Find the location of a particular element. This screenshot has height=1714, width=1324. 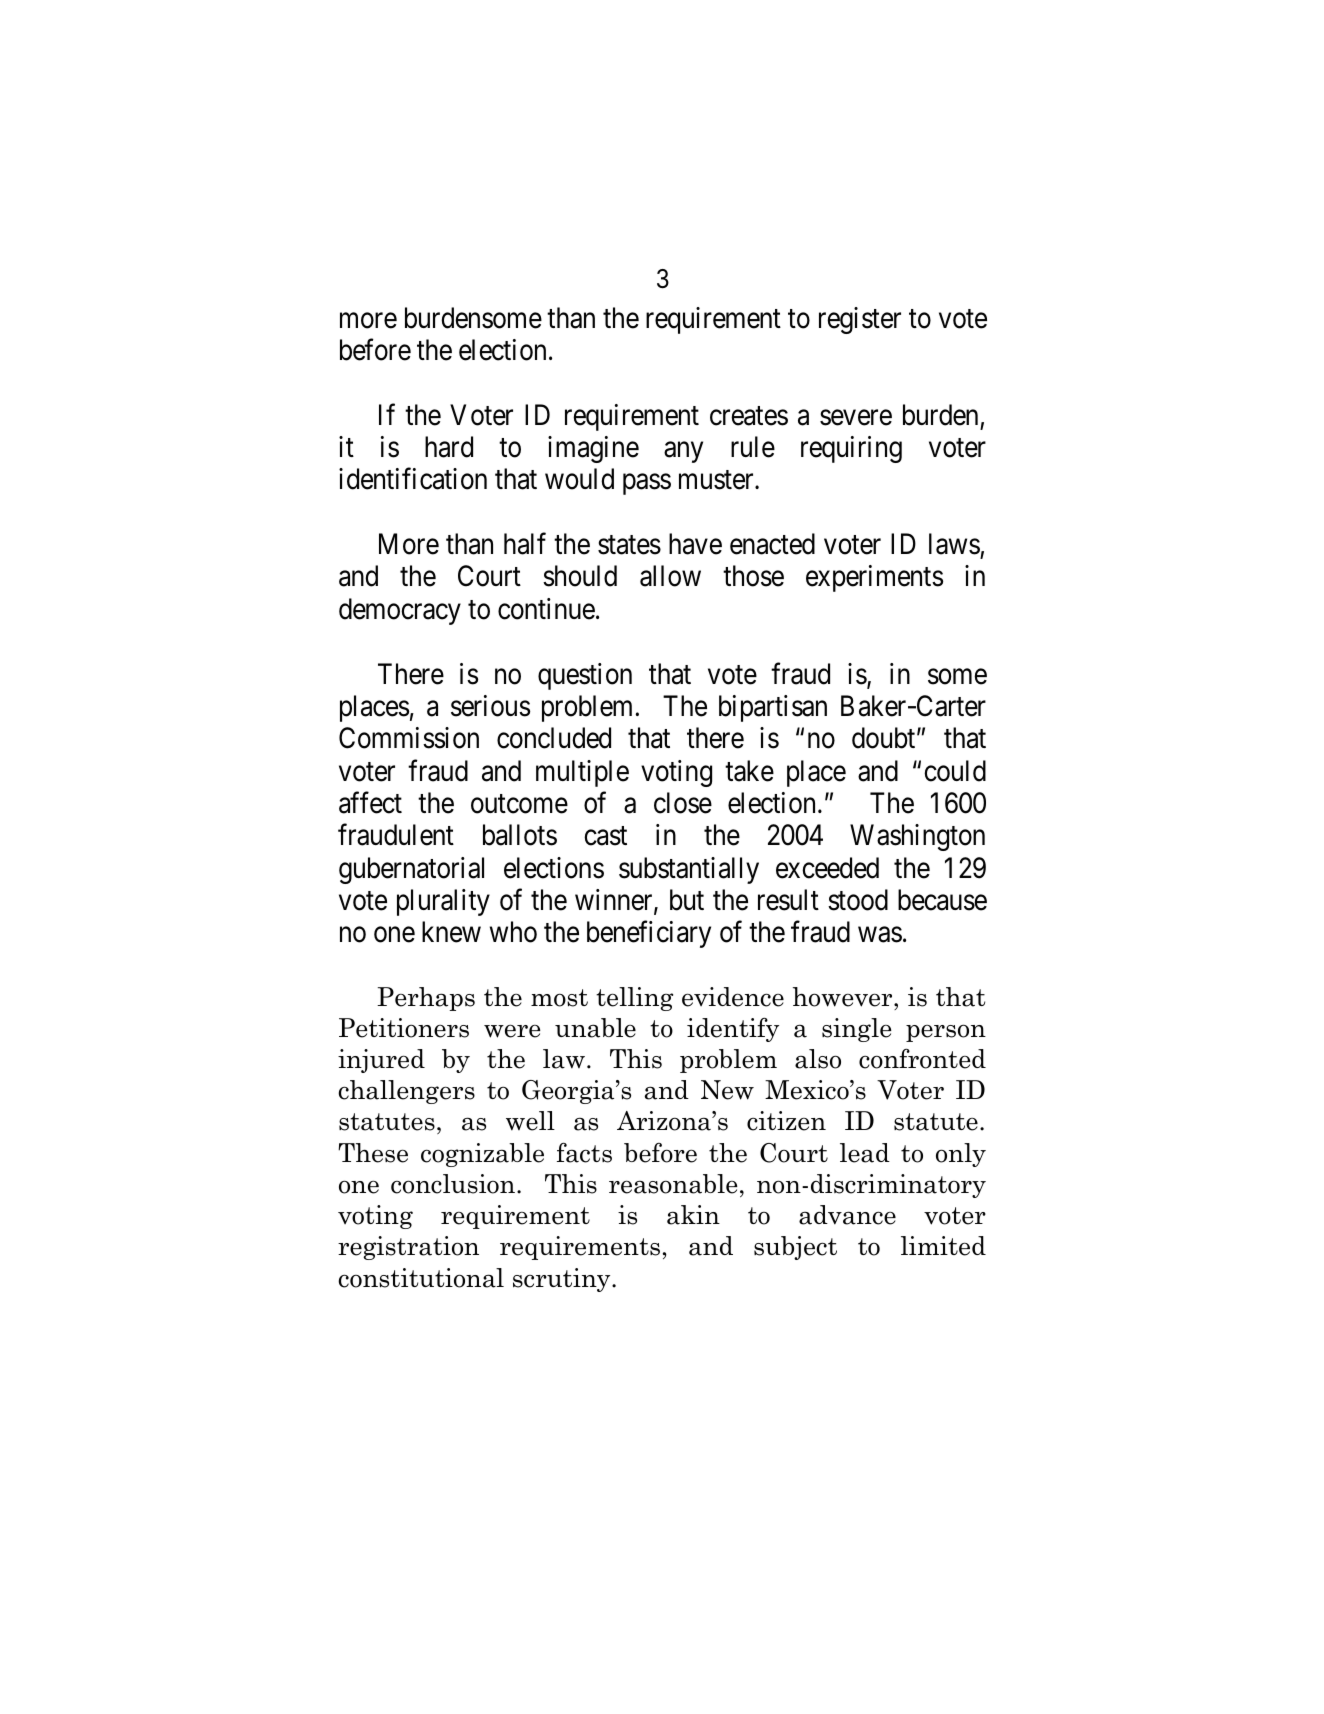

register is located at coordinates (860, 320).
